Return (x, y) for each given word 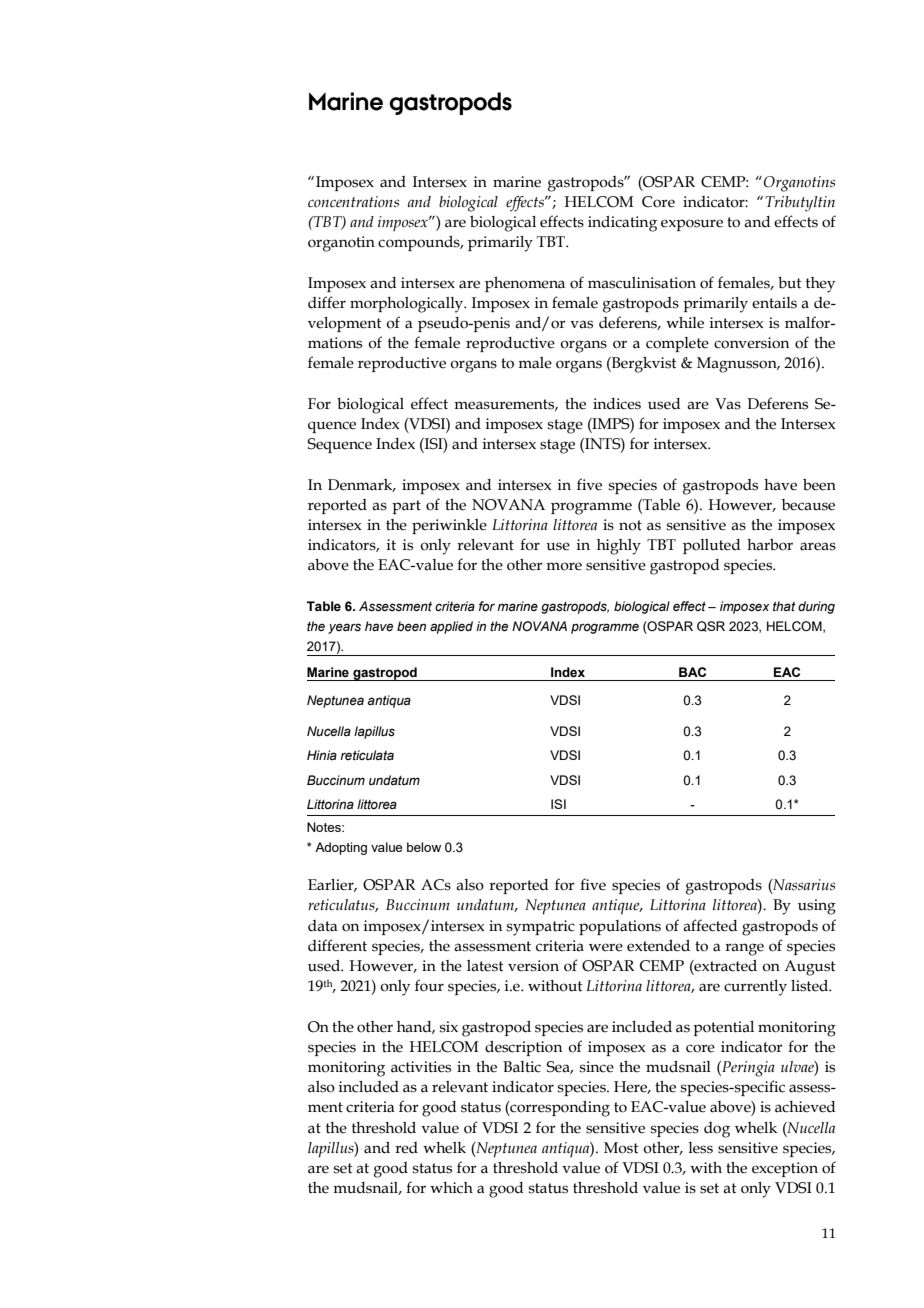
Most (621, 1148)
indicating (622, 224)
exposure (692, 225)
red (406, 1148)
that (784, 606)
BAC (692, 672)
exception (785, 1169)
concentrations (353, 202)
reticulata (367, 755)
